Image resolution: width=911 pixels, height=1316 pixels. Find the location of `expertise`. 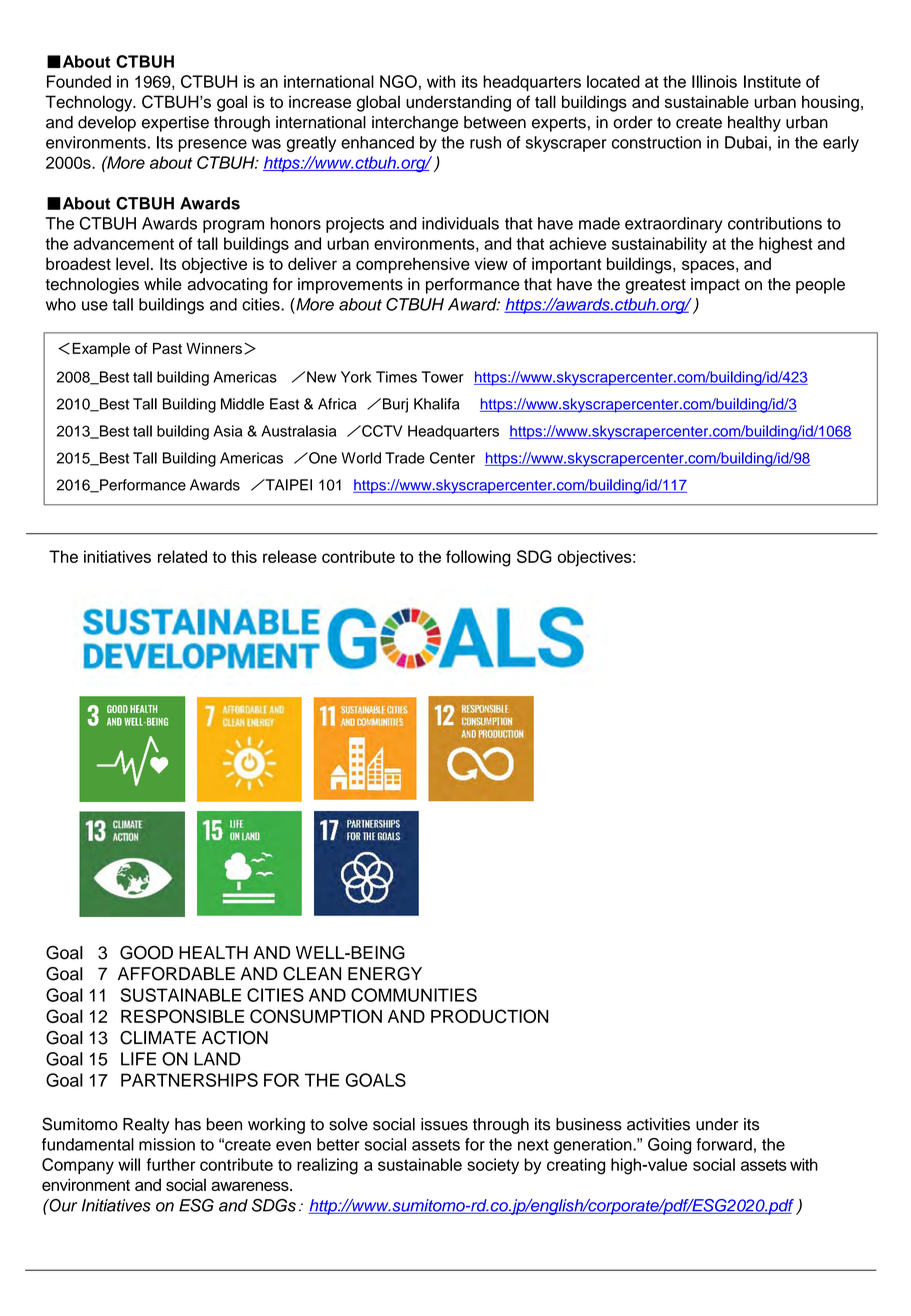

expertise is located at coordinates (175, 124).
